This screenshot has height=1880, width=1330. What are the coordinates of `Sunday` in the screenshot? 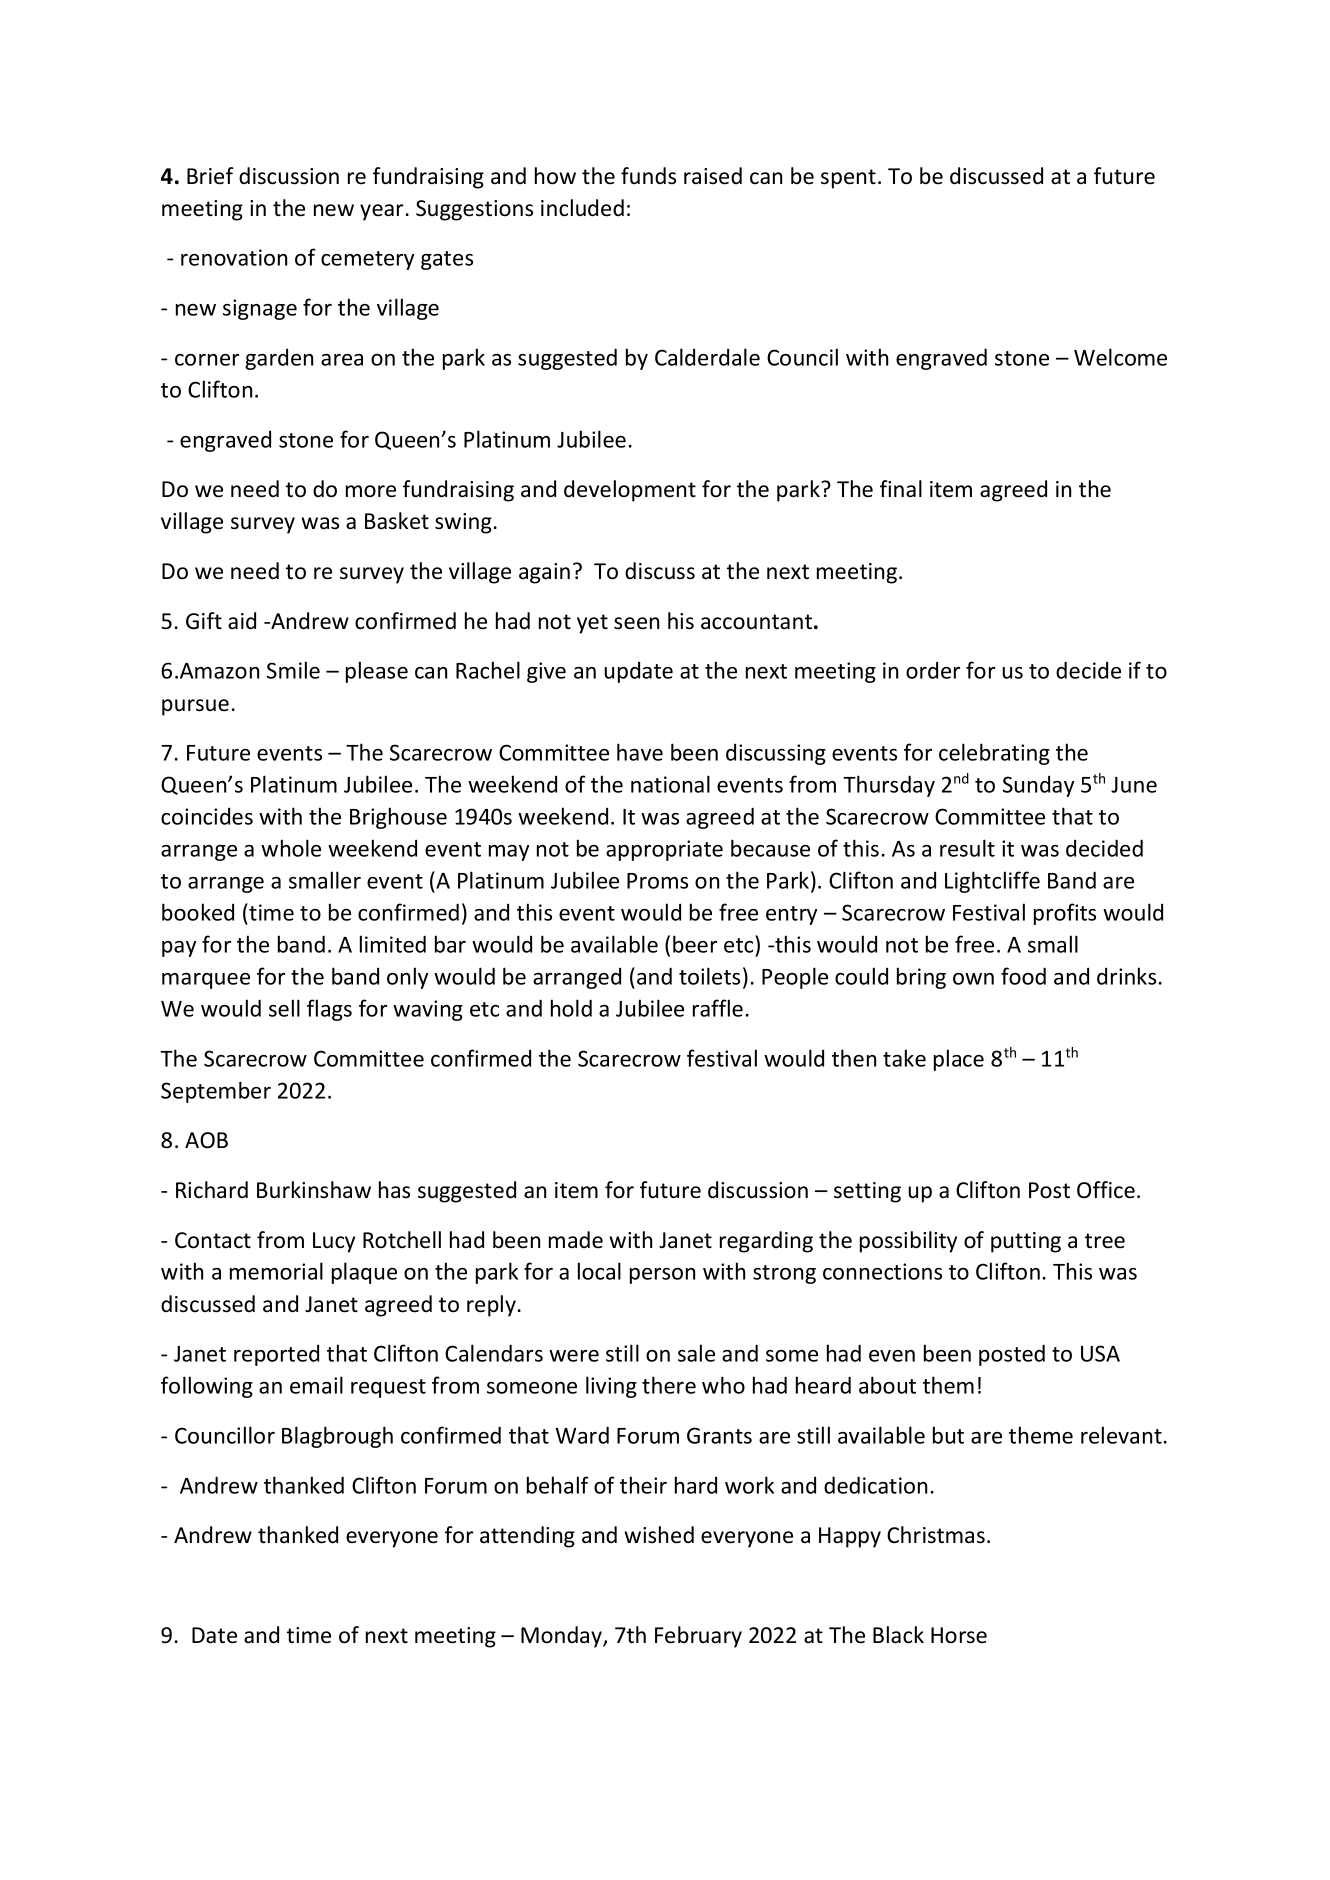 It's located at (1038, 786).
